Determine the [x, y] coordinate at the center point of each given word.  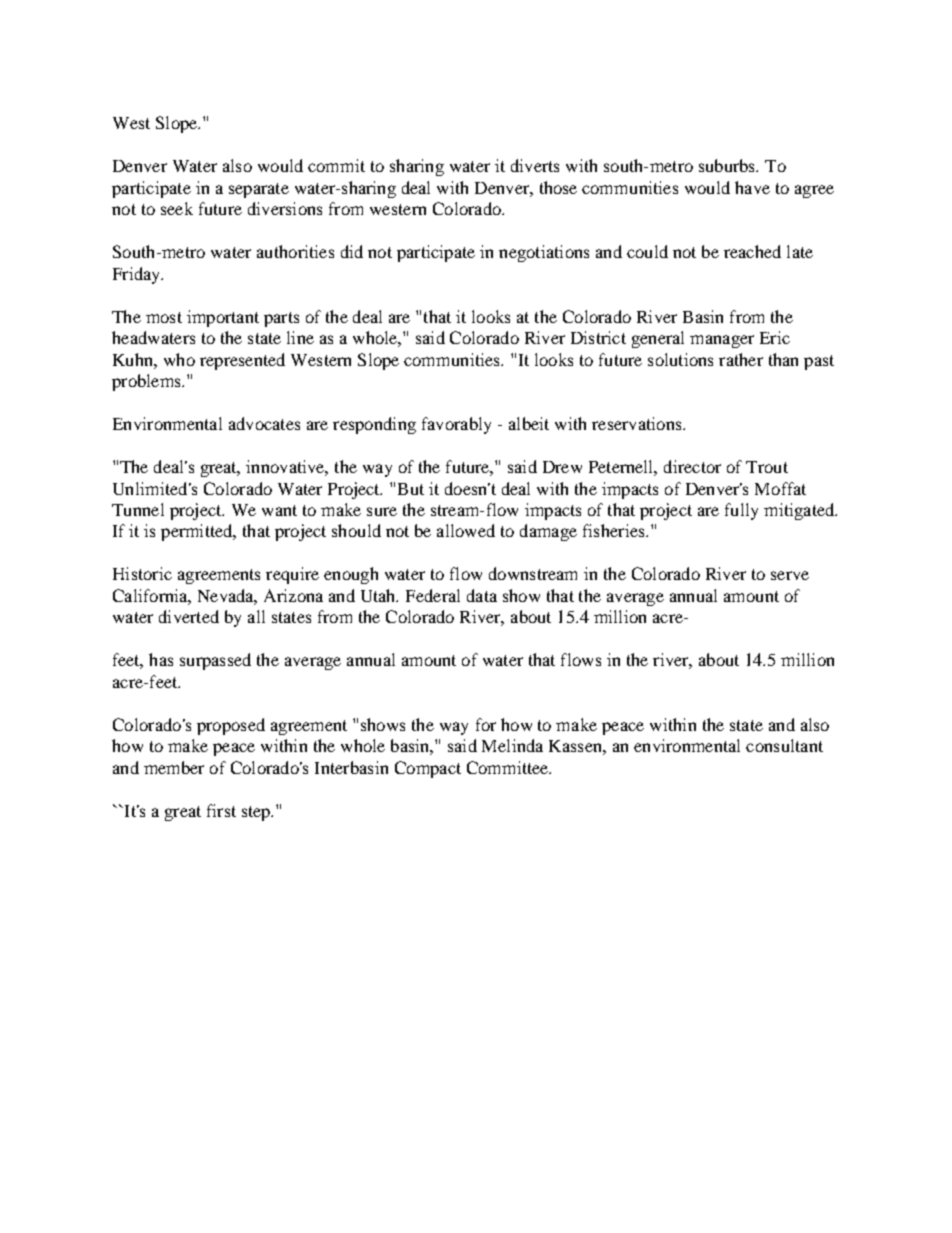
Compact [428, 769]
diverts [535, 165]
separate [259, 190]
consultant [784, 745]
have [752, 187]
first [221, 810]
